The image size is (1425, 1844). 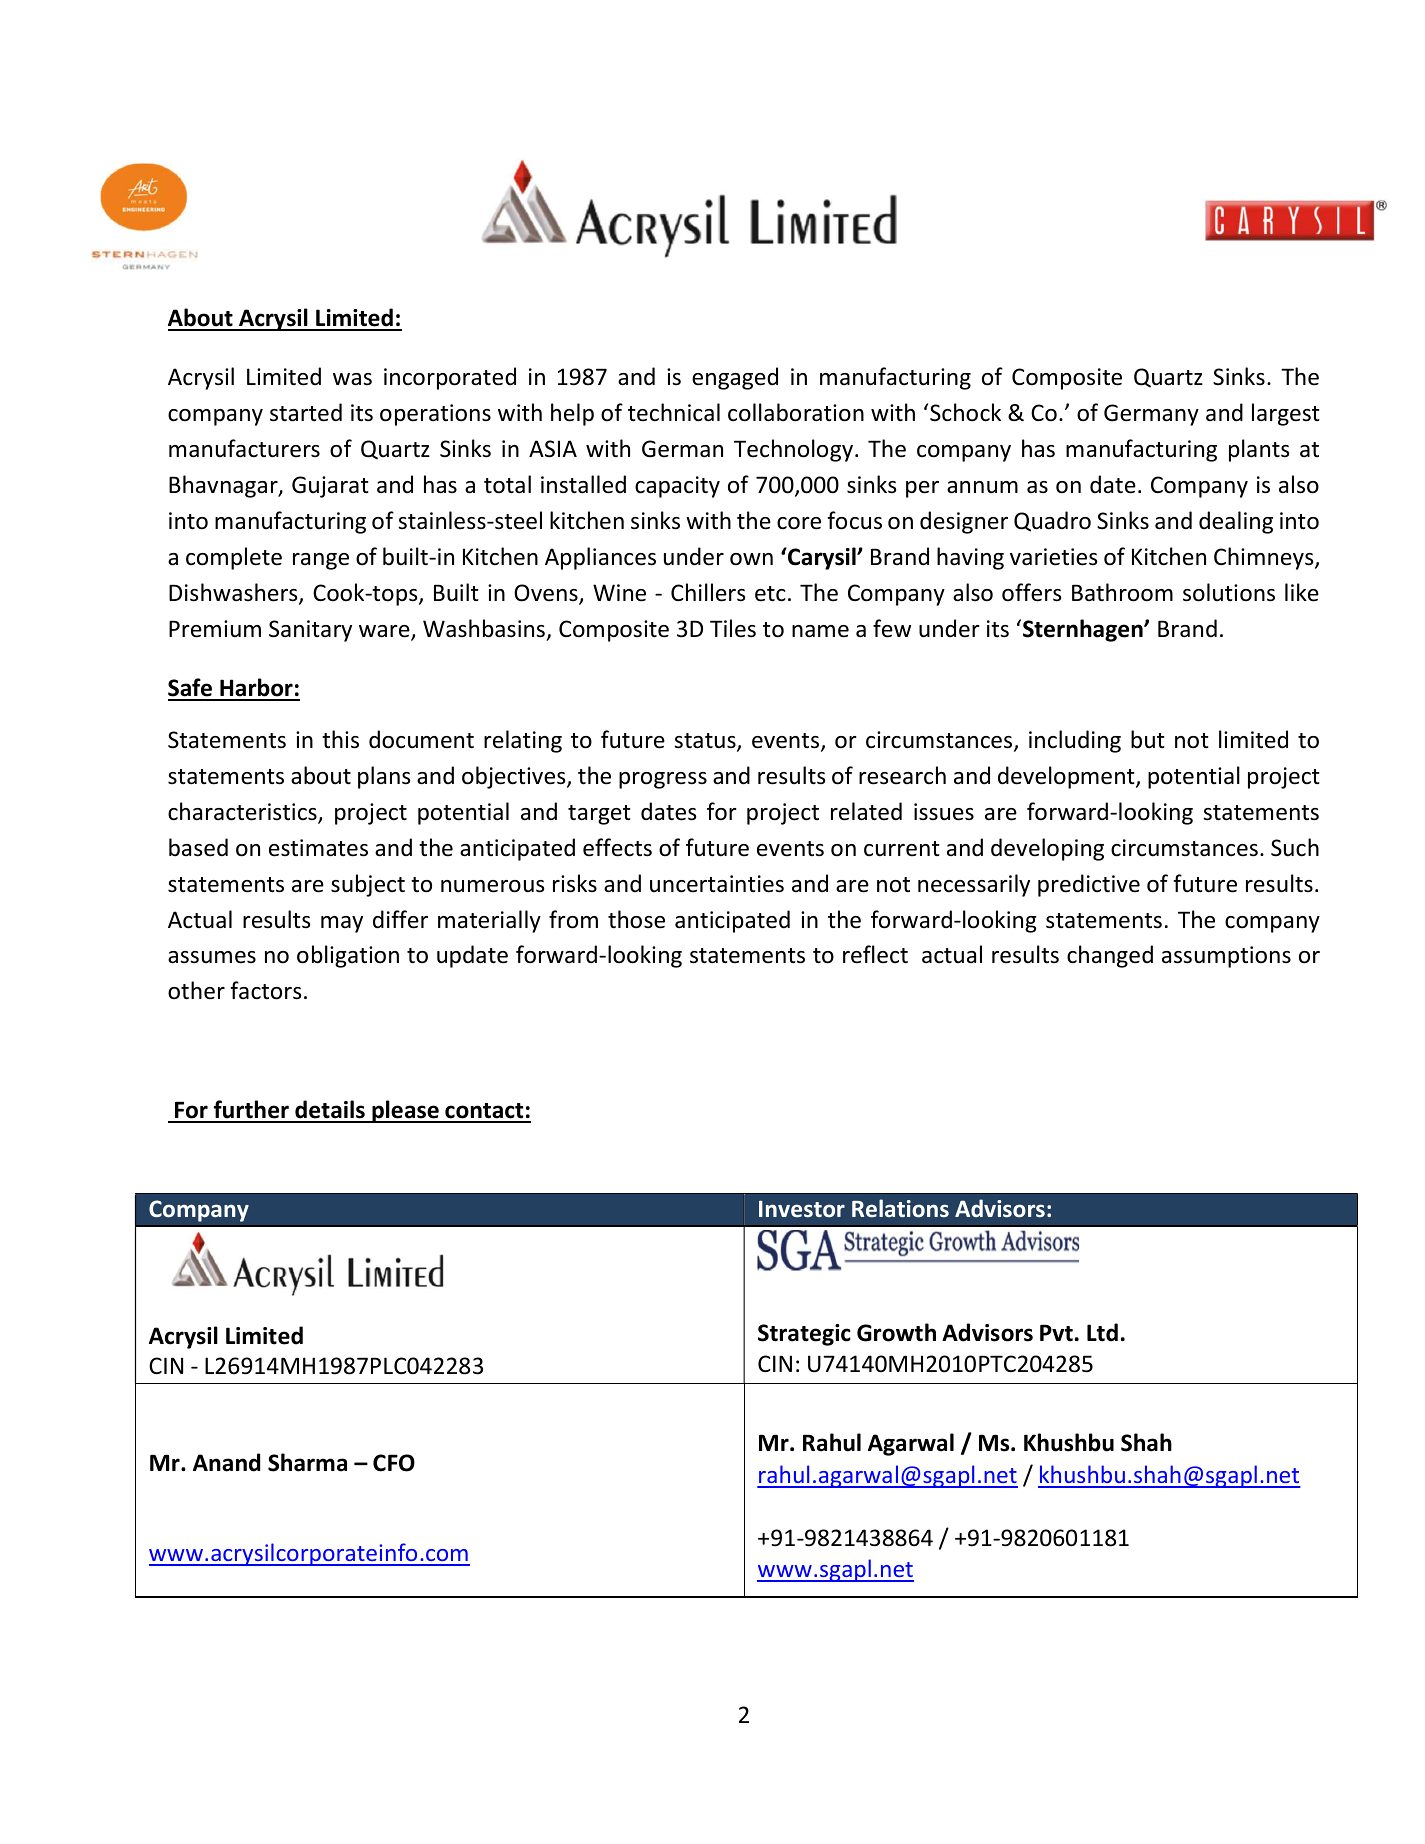 What do you see at coordinates (796, 412) in the image?
I see `collaboration` at bounding box center [796, 412].
